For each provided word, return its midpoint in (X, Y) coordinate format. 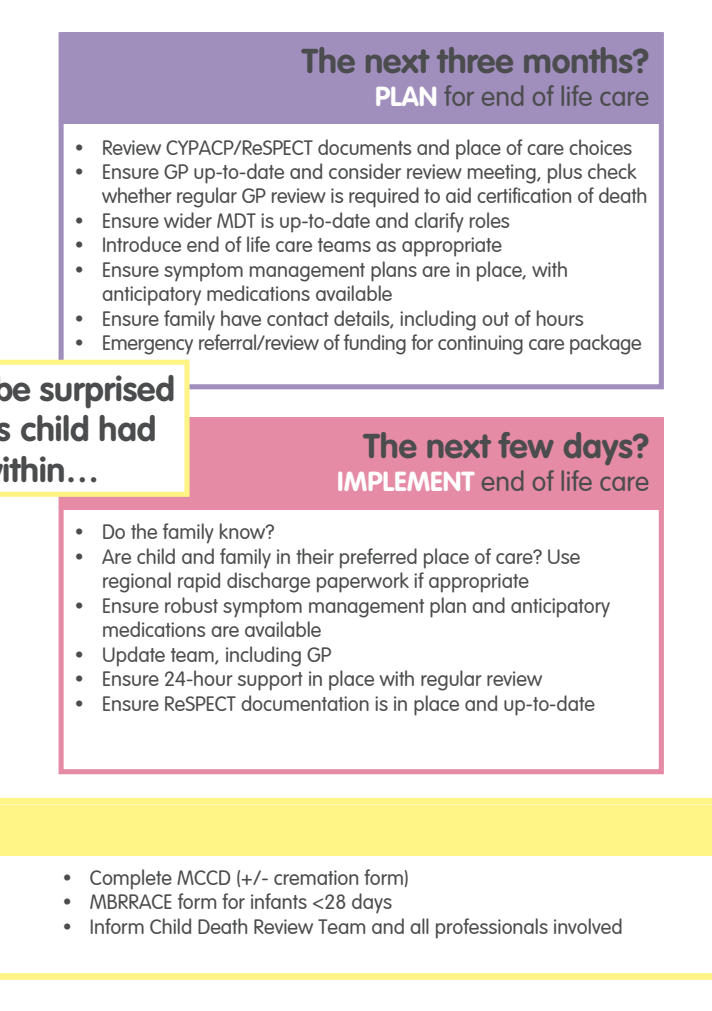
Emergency (148, 345)
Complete (131, 879)
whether (137, 195)
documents (364, 147)
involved (588, 926)
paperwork (363, 582)
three (475, 60)
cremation (316, 877)
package (605, 344)
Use (564, 556)
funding (375, 344)
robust (191, 605)
